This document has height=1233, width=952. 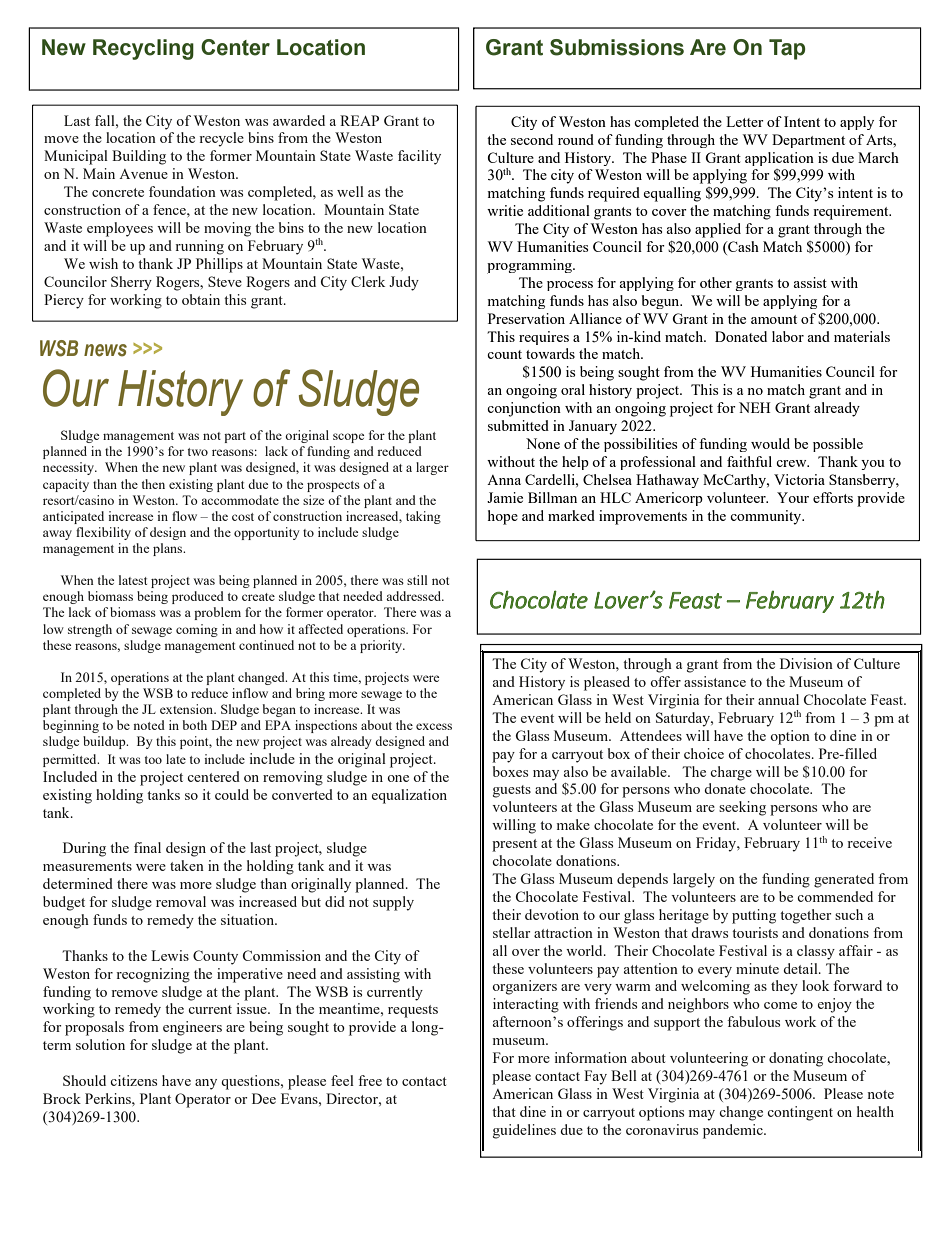 What do you see at coordinates (417, 580) in the document?
I see `still` at bounding box center [417, 580].
